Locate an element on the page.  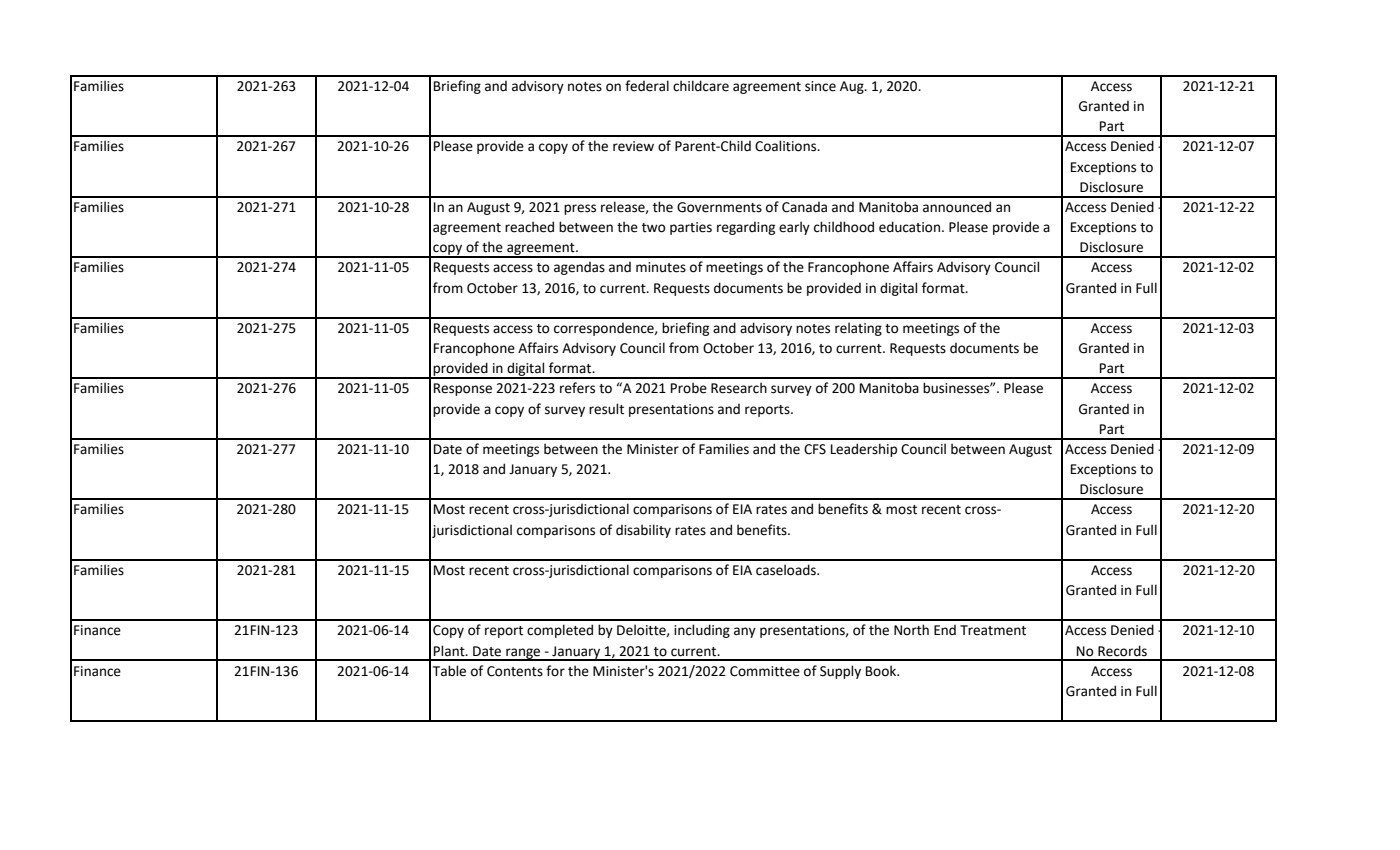
announced is located at coordinates (957, 207).
